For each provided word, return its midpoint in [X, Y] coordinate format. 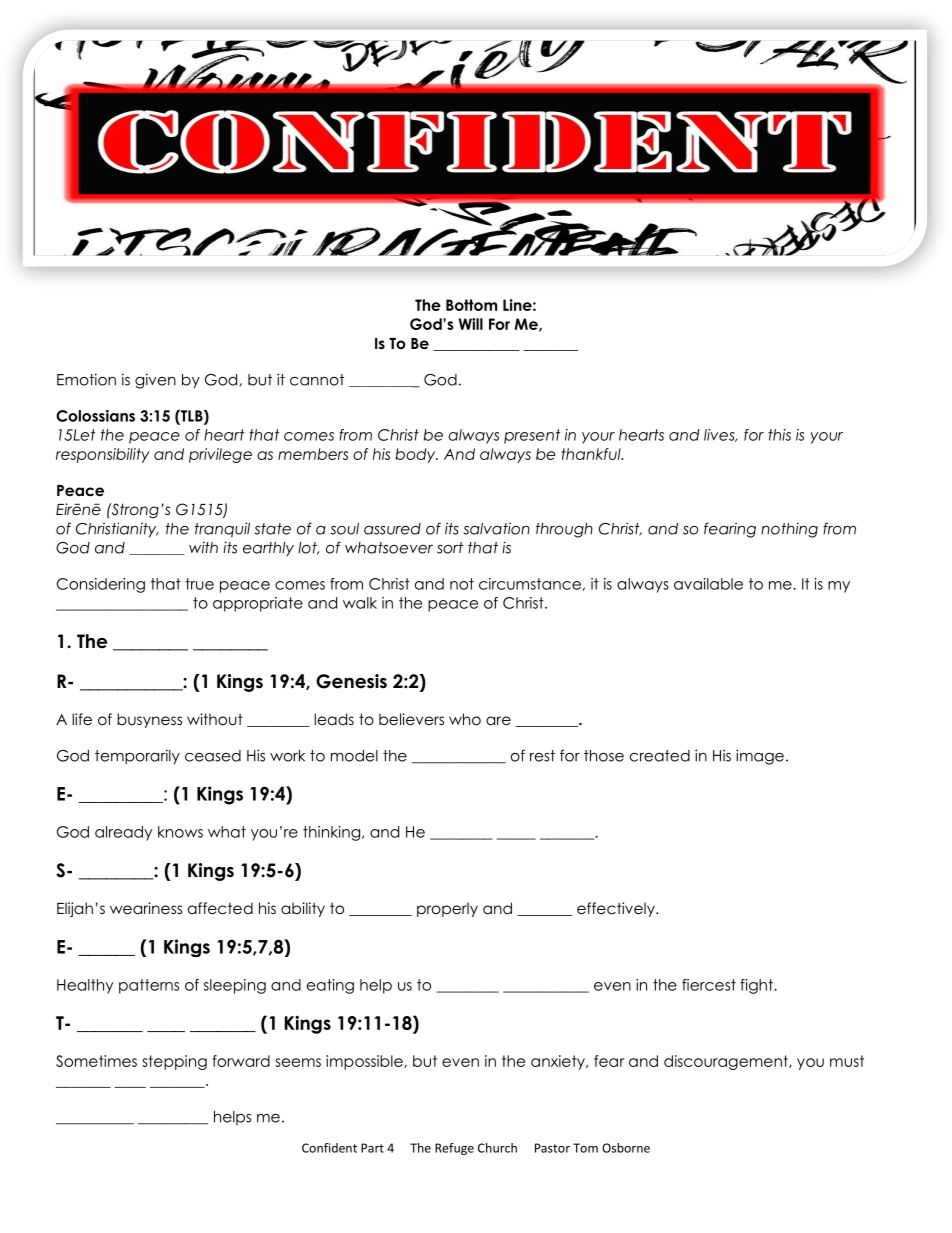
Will [471, 324]
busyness [149, 720]
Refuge [454, 1149]
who [465, 719]
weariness [146, 908]
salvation [496, 529]
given [155, 381]
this [779, 435]
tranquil [222, 530]
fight [757, 986]
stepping [174, 1062]
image [760, 757]
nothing [789, 530]
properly [447, 909]
